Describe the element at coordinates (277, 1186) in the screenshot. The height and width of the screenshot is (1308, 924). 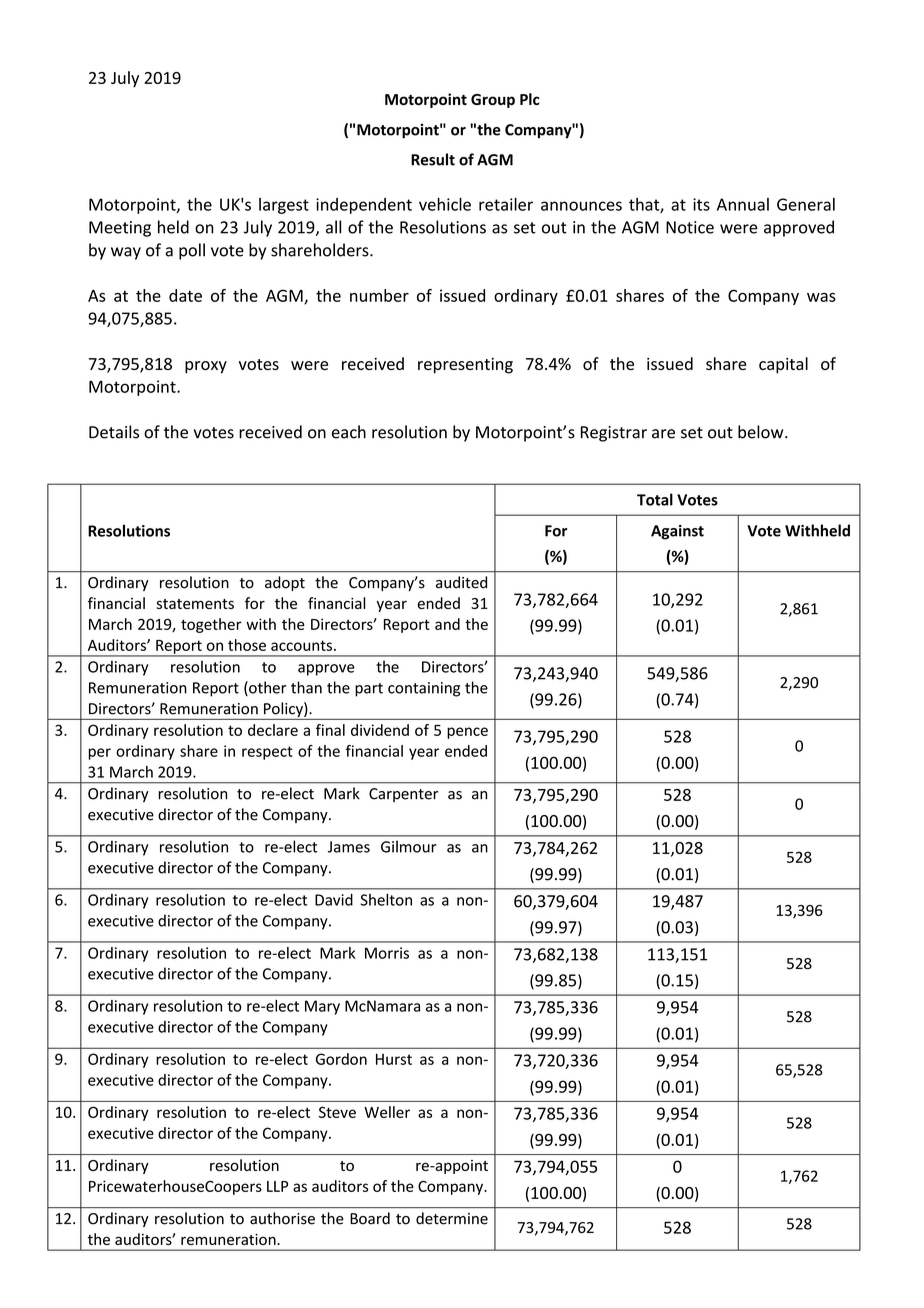
I see `LLP` at that location.
